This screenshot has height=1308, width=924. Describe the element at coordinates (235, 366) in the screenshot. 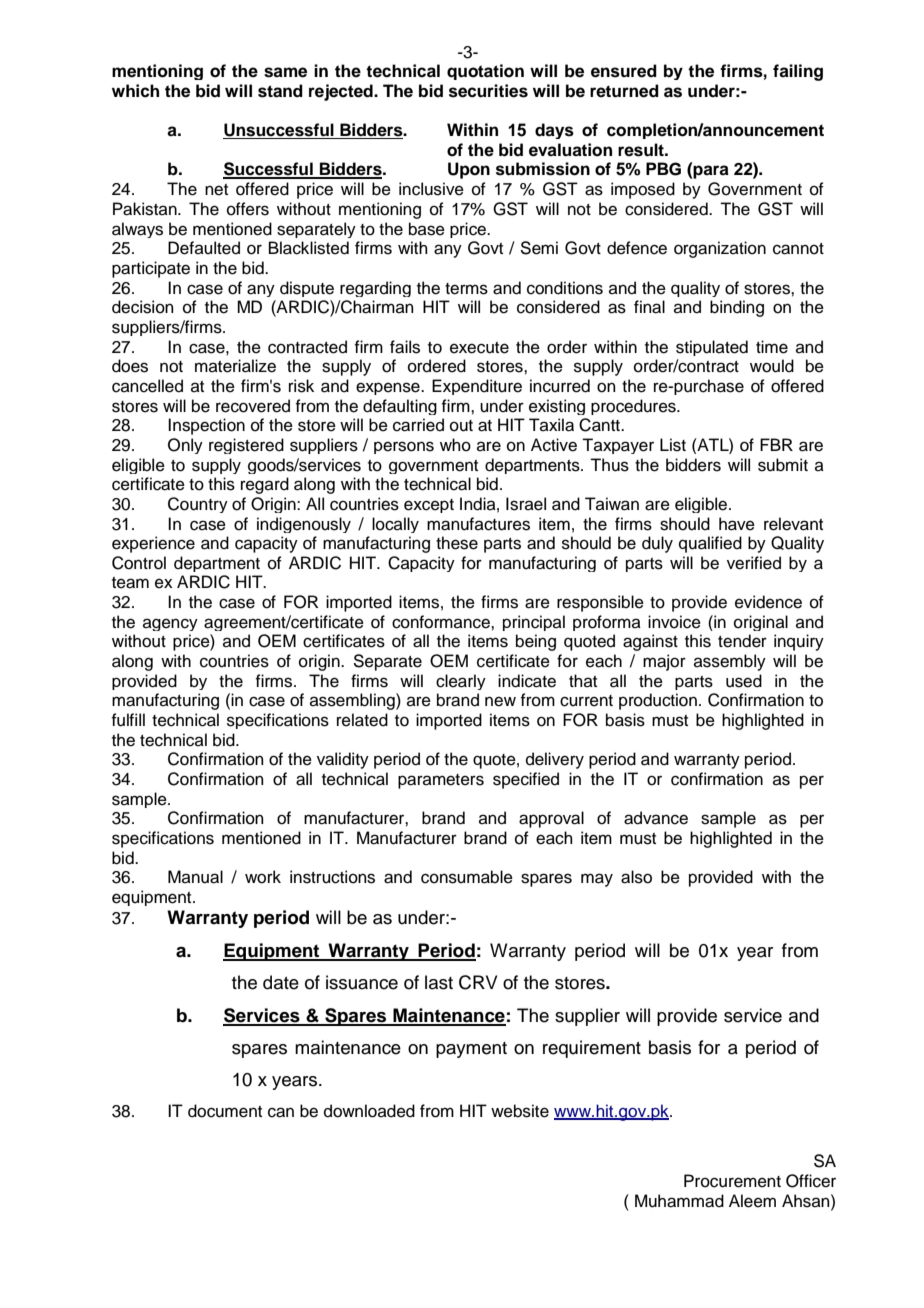

I see `materialize` at that location.
